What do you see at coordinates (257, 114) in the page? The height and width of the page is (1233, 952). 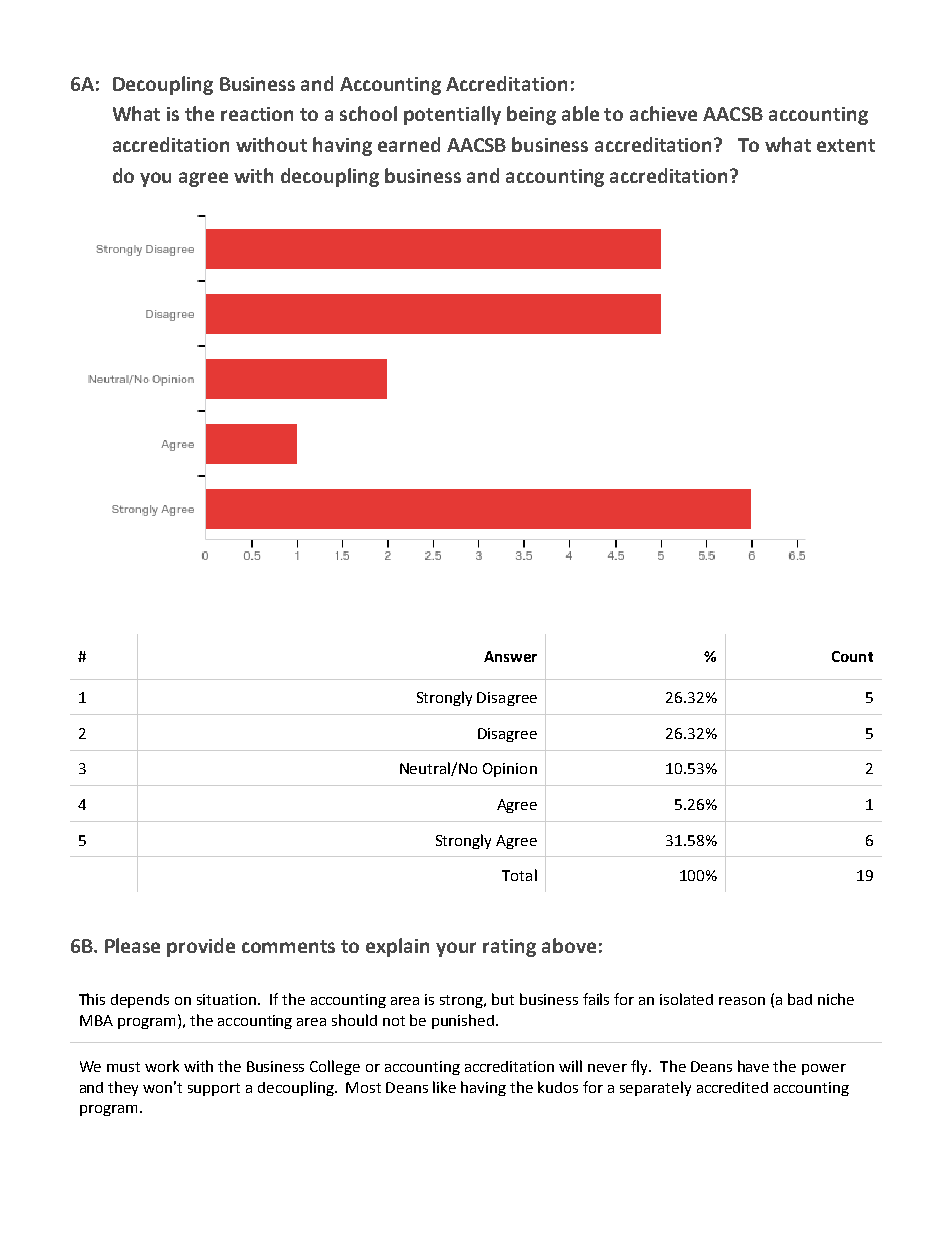 I see `reaction` at bounding box center [257, 114].
